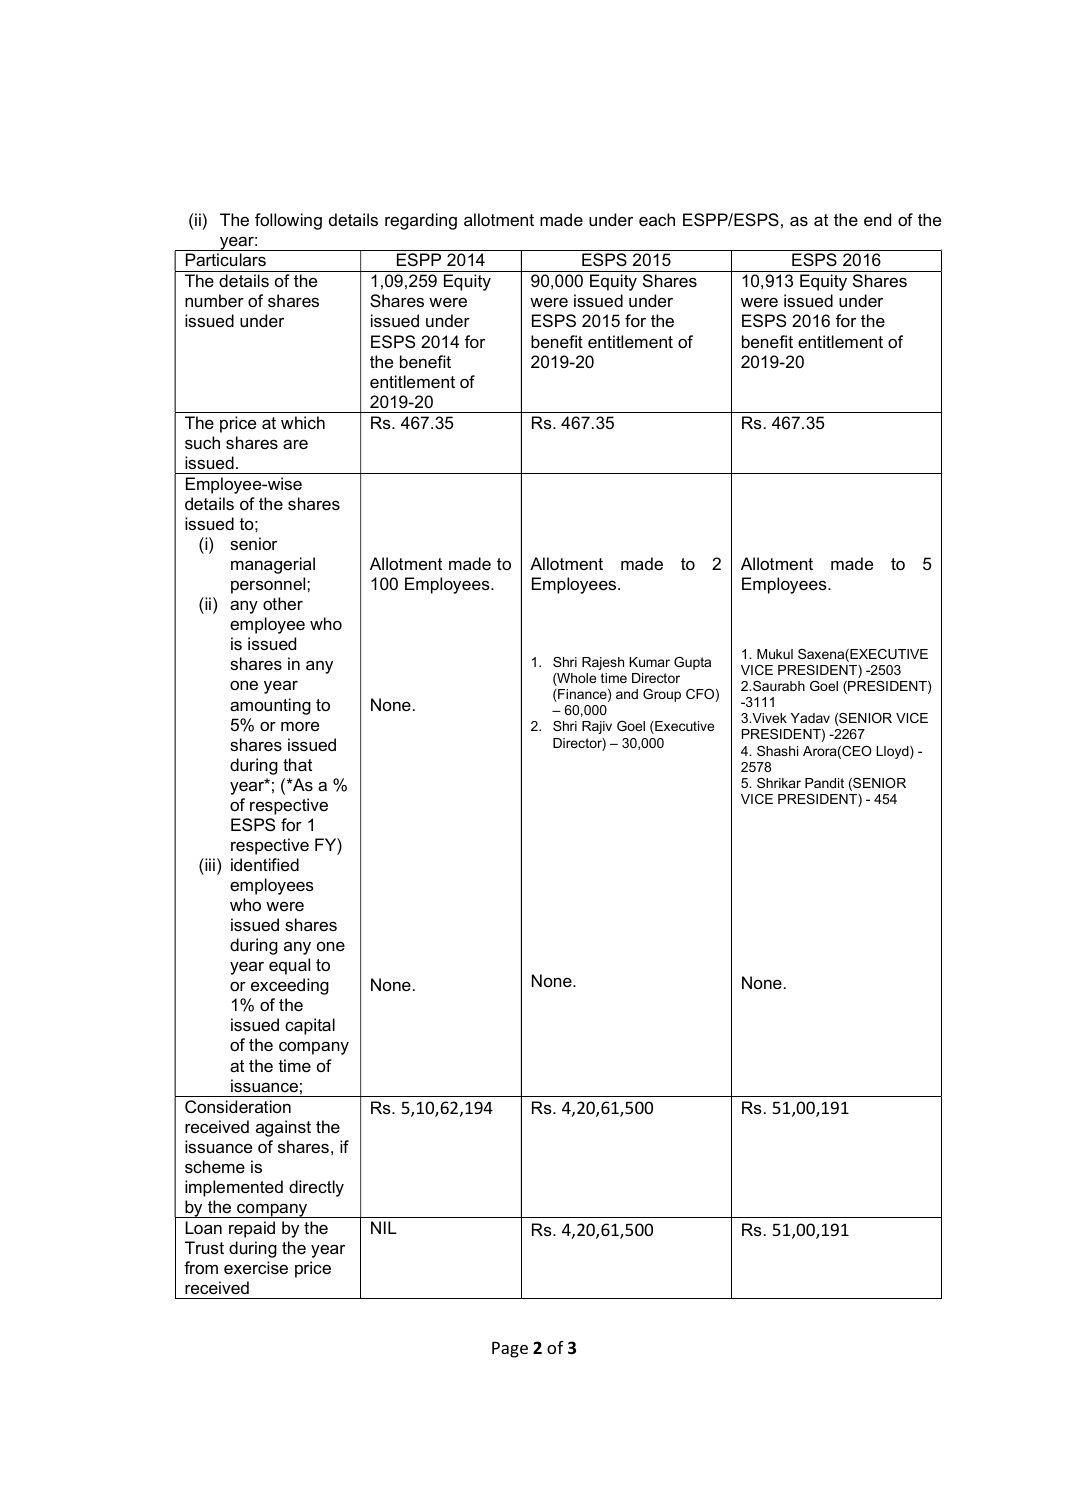 Image resolution: width=1067 pixels, height=1509 pixels. What do you see at coordinates (288, 221) in the document?
I see `following` at bounding box center [288, 221].
